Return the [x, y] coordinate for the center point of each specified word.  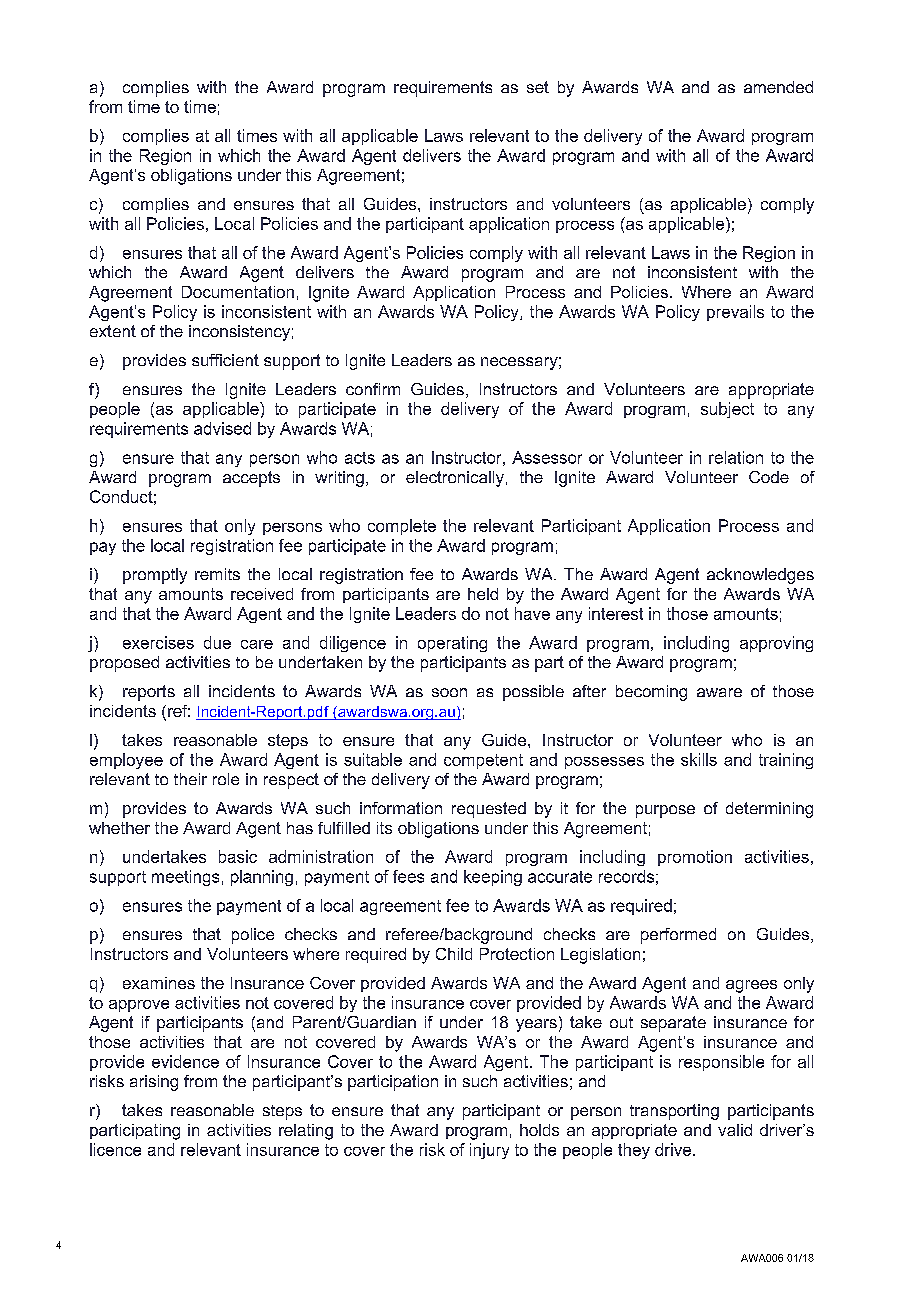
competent [483, 761]
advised [222, 428]
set [538, 87]
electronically [455, 479]
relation [736, 457]
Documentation [238, 292]
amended [778, 87]
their [190, 779]
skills [699, 759]
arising [154, 1083]
